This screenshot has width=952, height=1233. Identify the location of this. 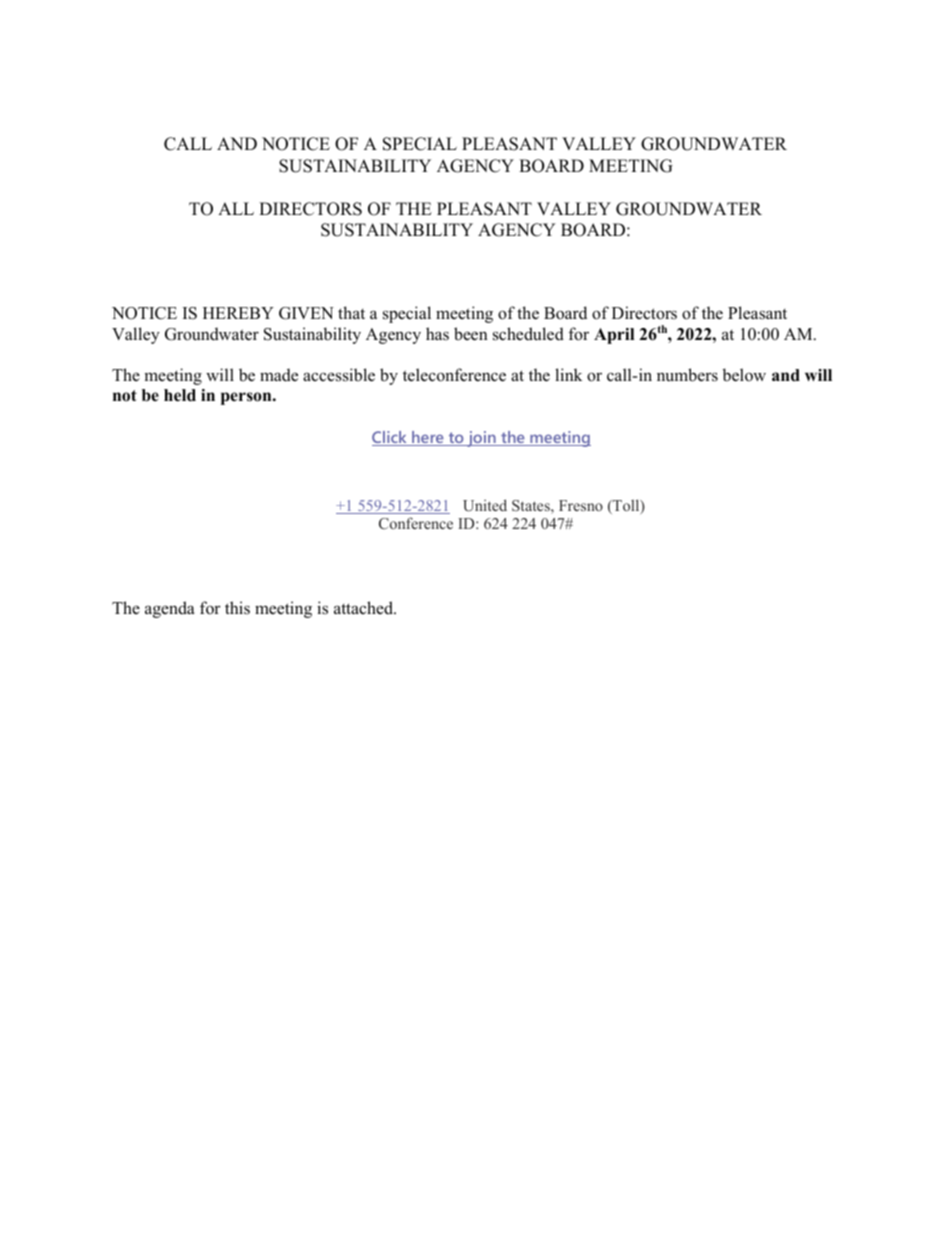
(237, 607).
